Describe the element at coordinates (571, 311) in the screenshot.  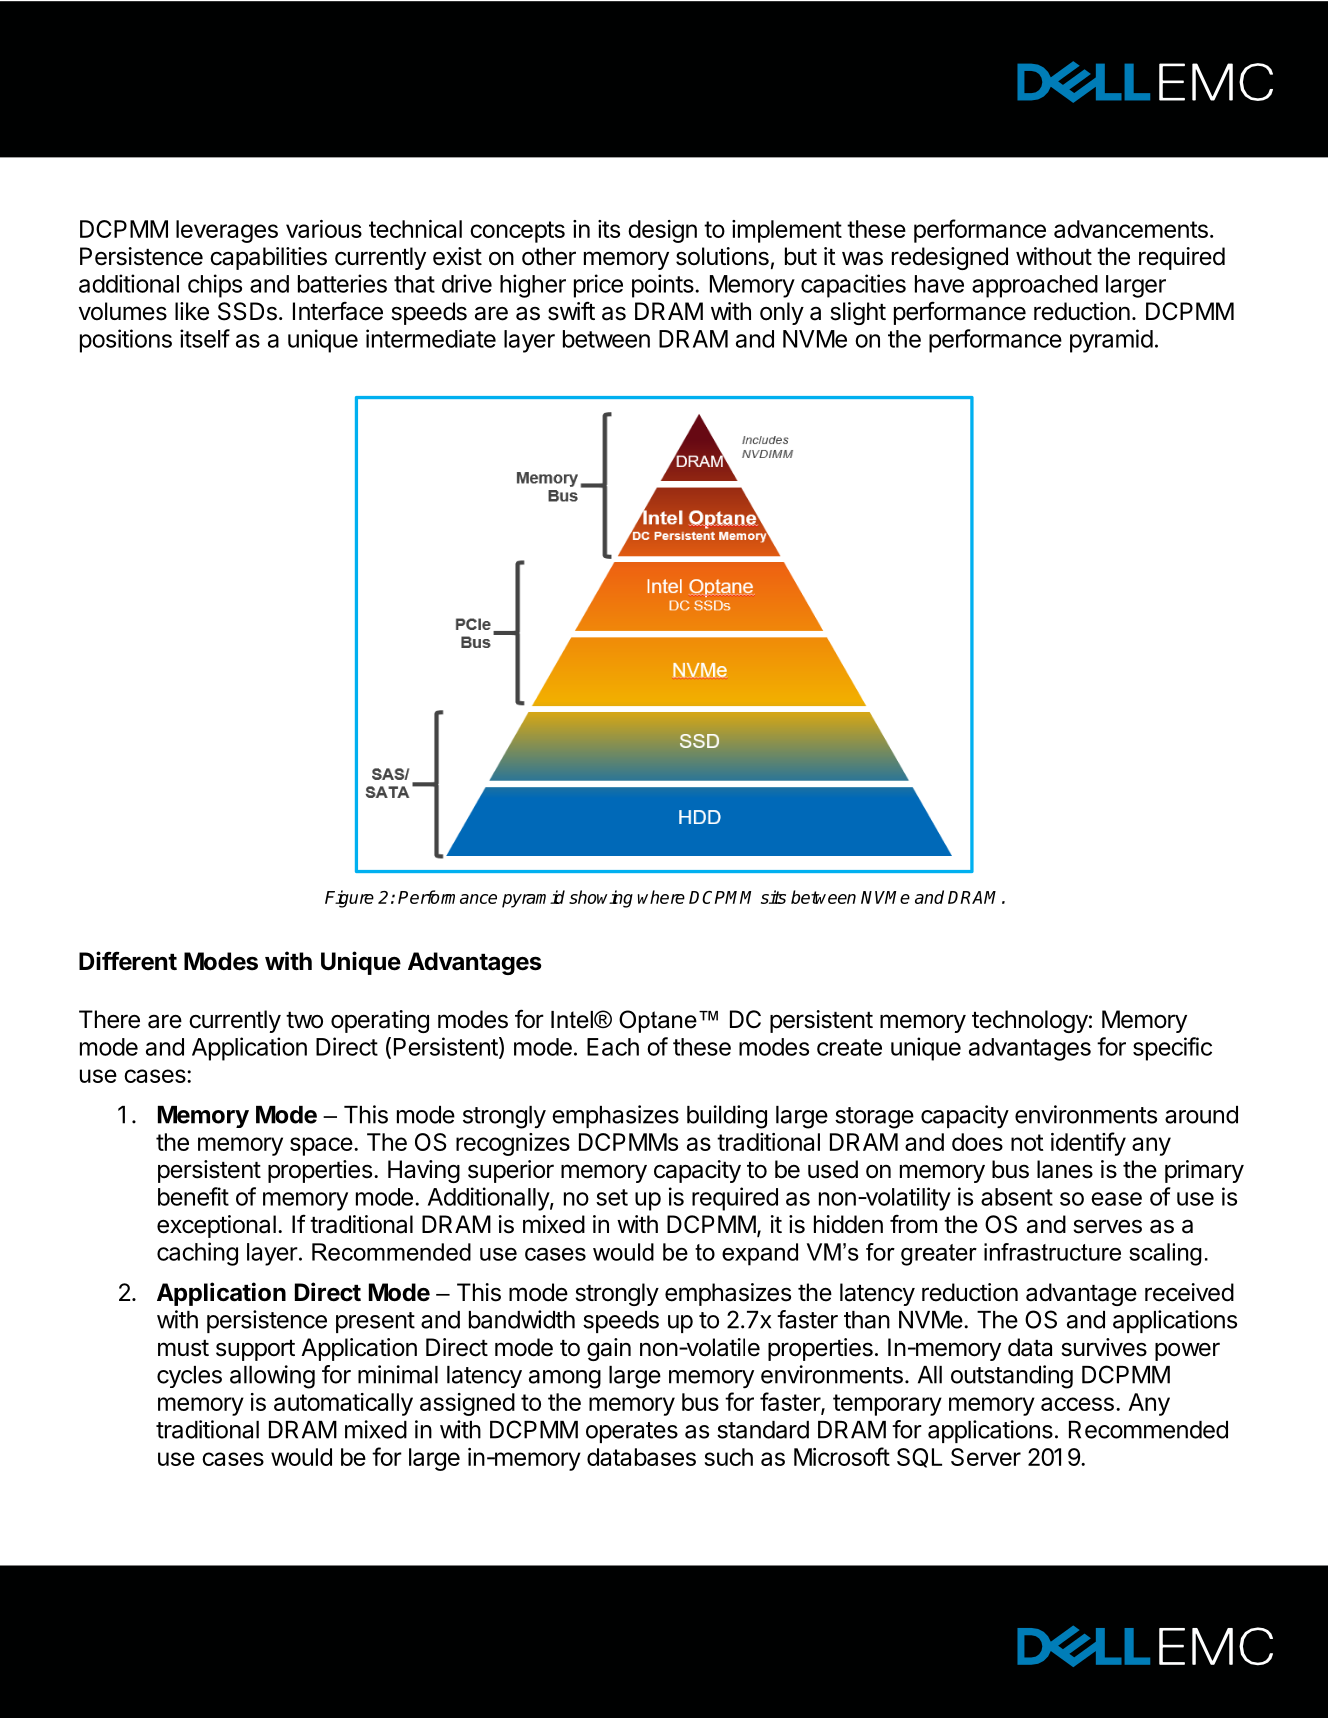
I see `swift` at that location.
